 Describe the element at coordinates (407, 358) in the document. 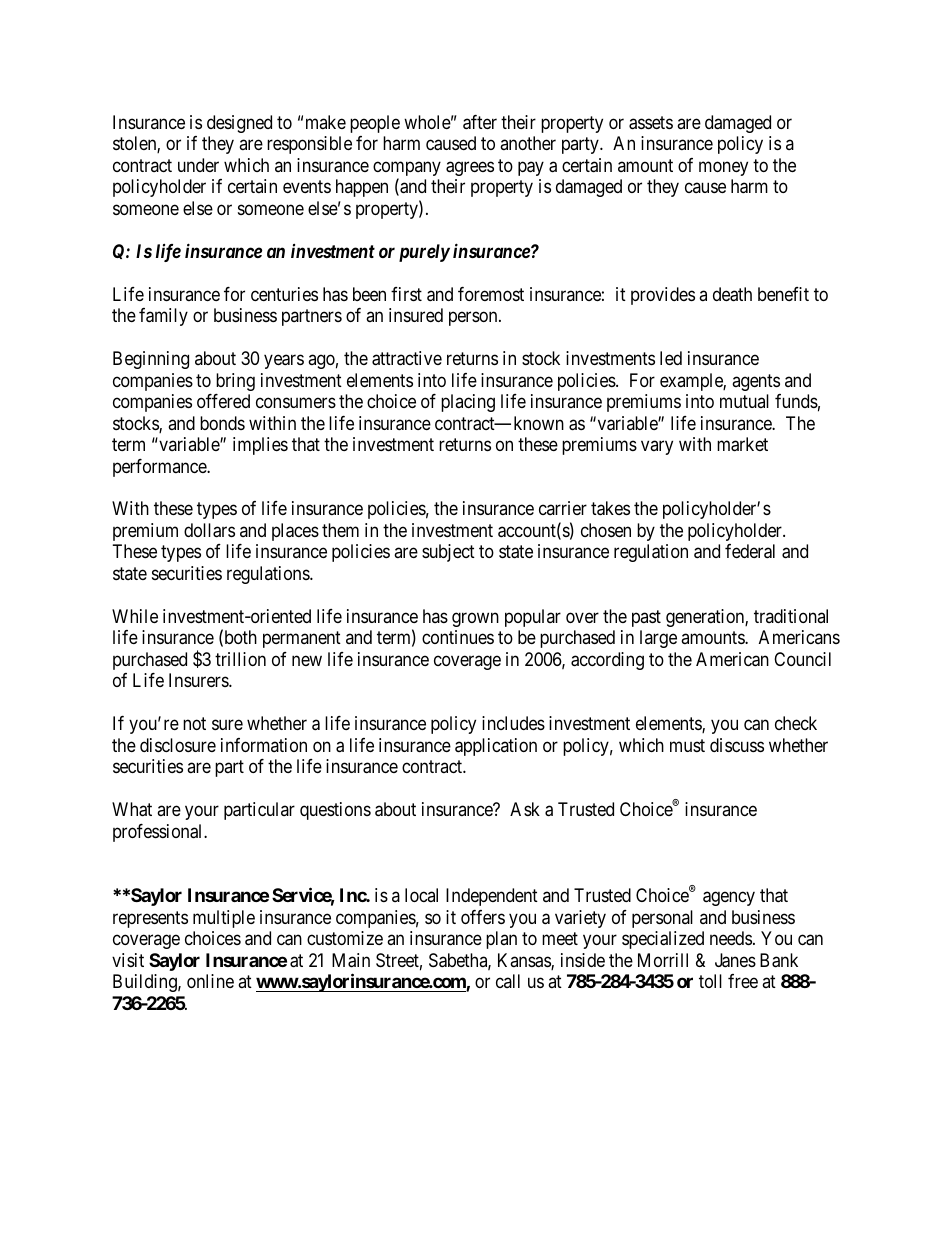

I see `attractive` at that location.
